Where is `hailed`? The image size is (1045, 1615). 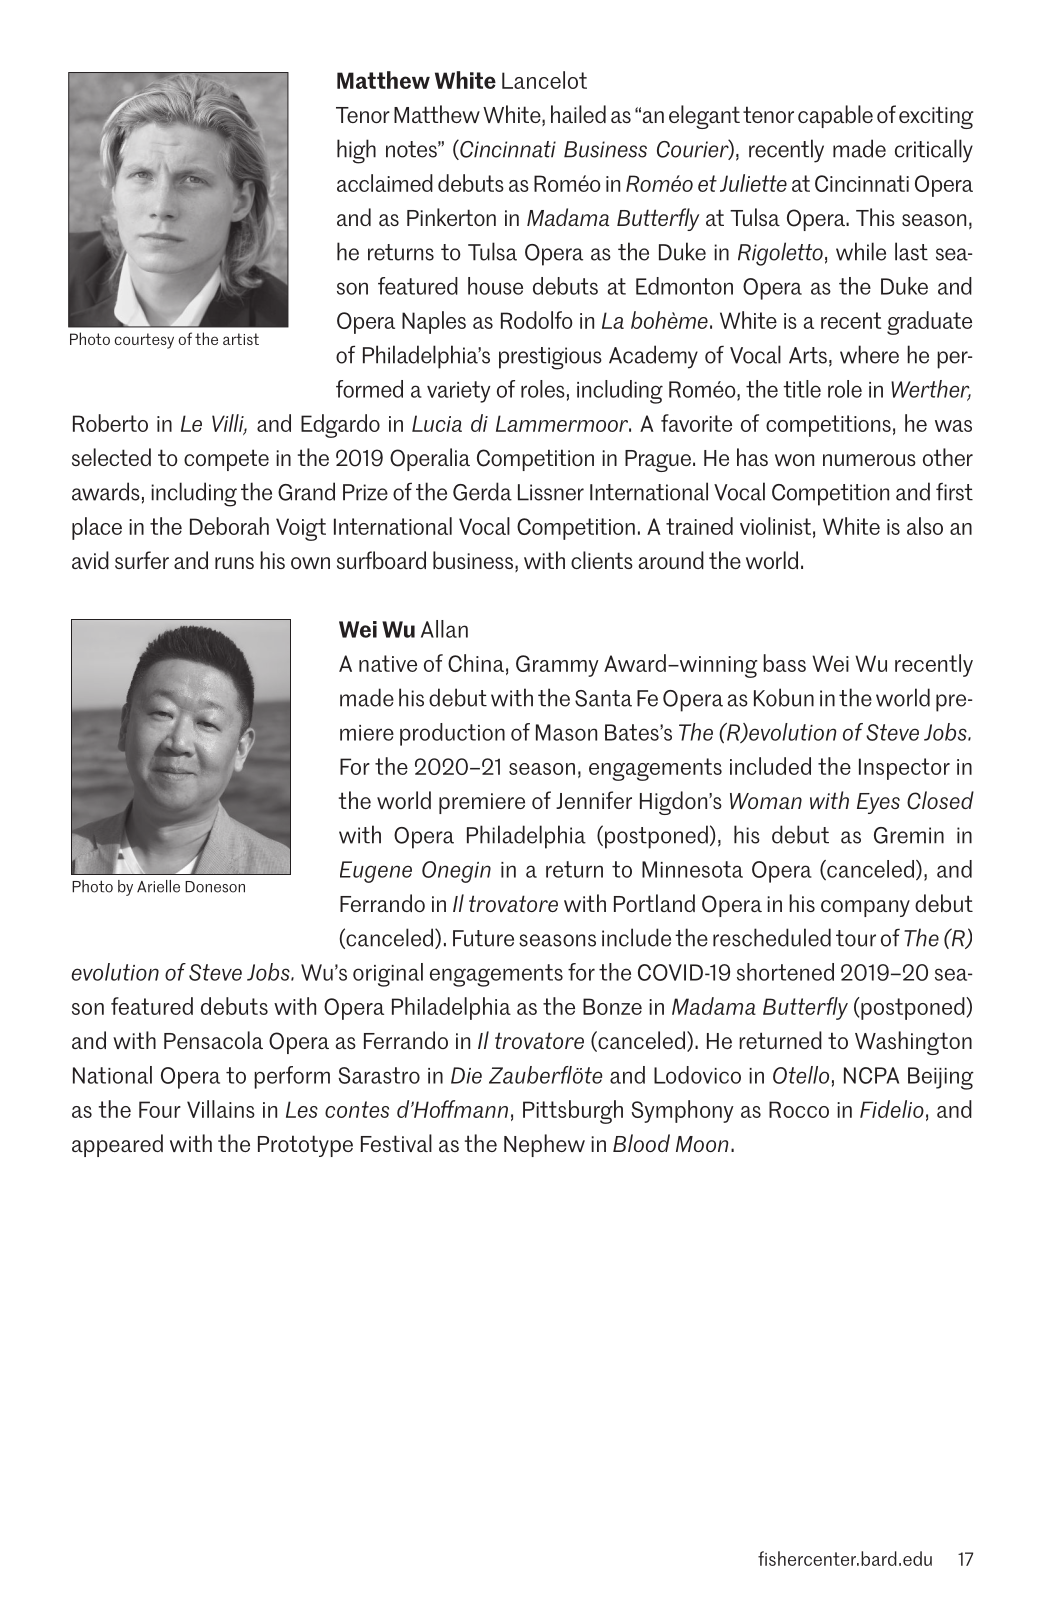 hailed is located at coordinates (578, 114).
